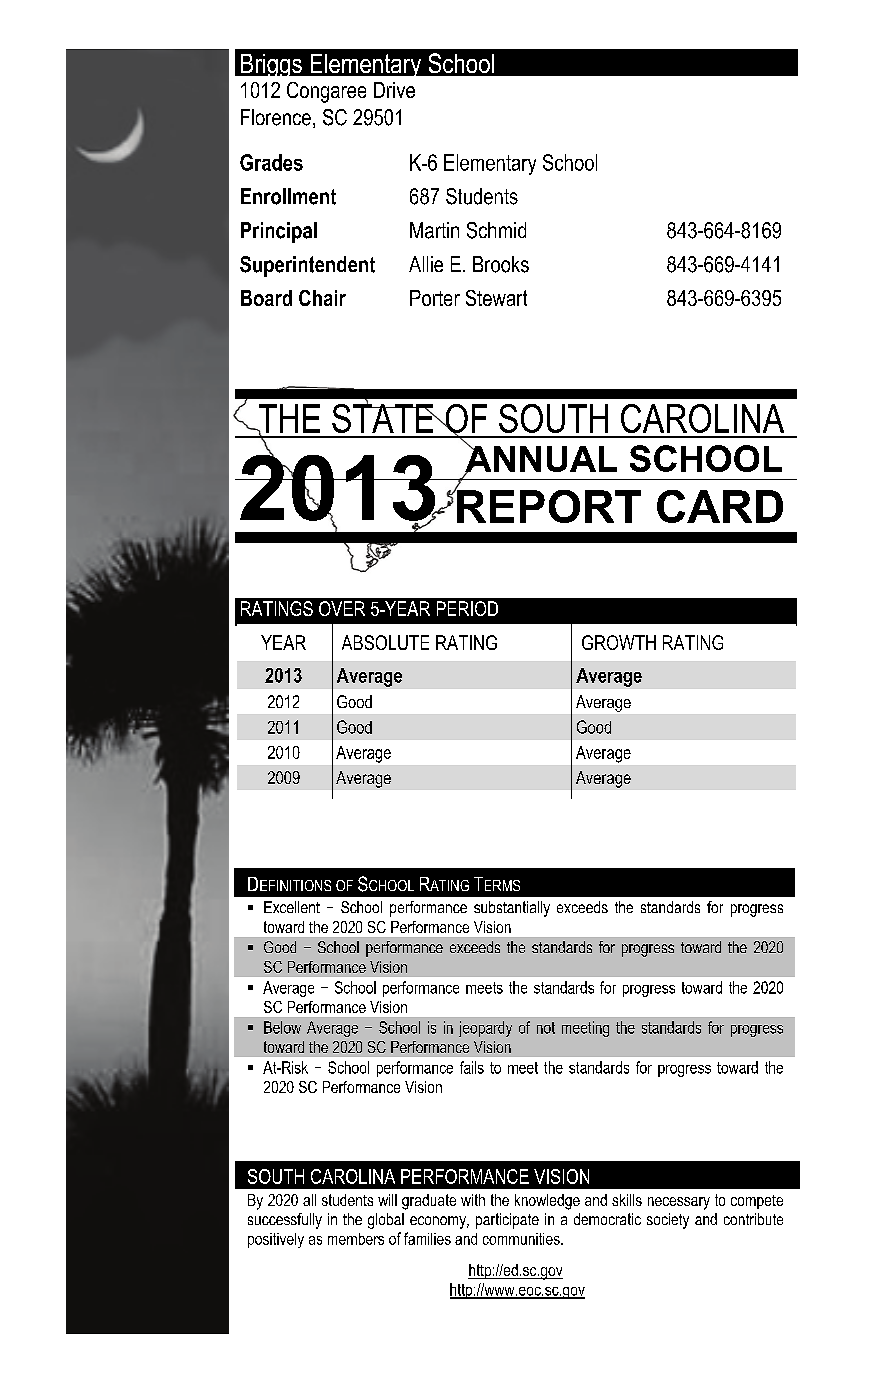 The width and height of the page is (895, 1384). Describe the element at coordinates (501, 264) in the page. I see `Brooks` at that location.
